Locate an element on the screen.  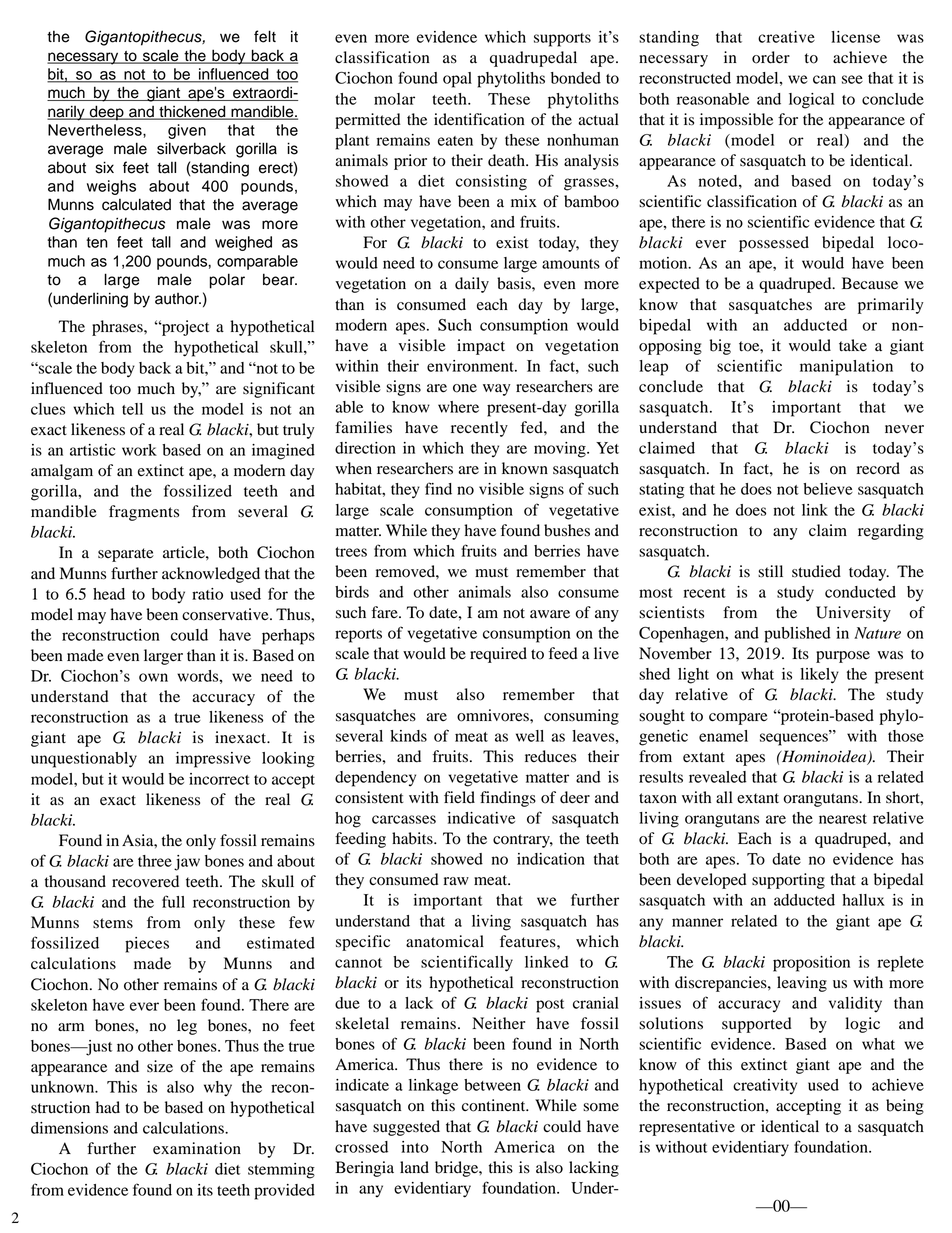
impact is located at coordinates (481, 347).
